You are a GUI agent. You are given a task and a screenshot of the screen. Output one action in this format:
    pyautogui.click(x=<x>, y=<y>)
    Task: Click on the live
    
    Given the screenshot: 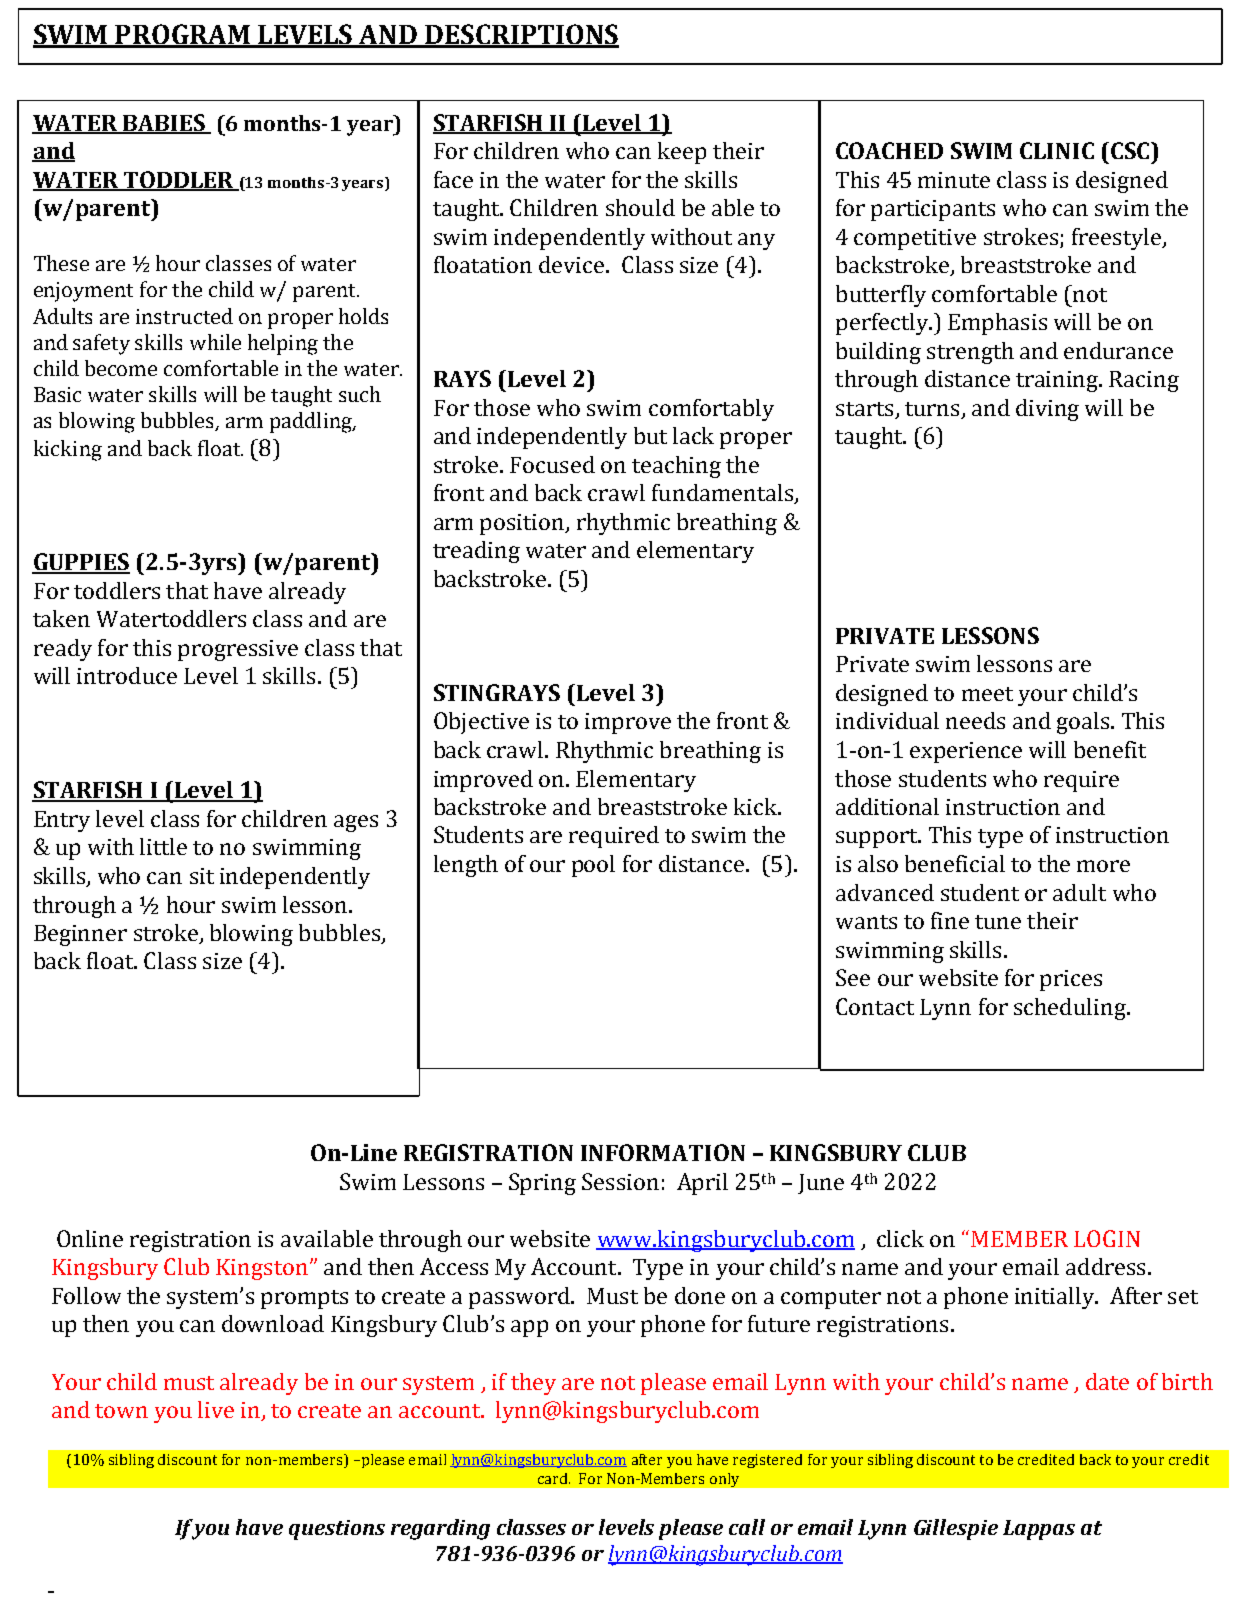 What is the action you would take?
    pyautogui.click(x=216, y=1409)
